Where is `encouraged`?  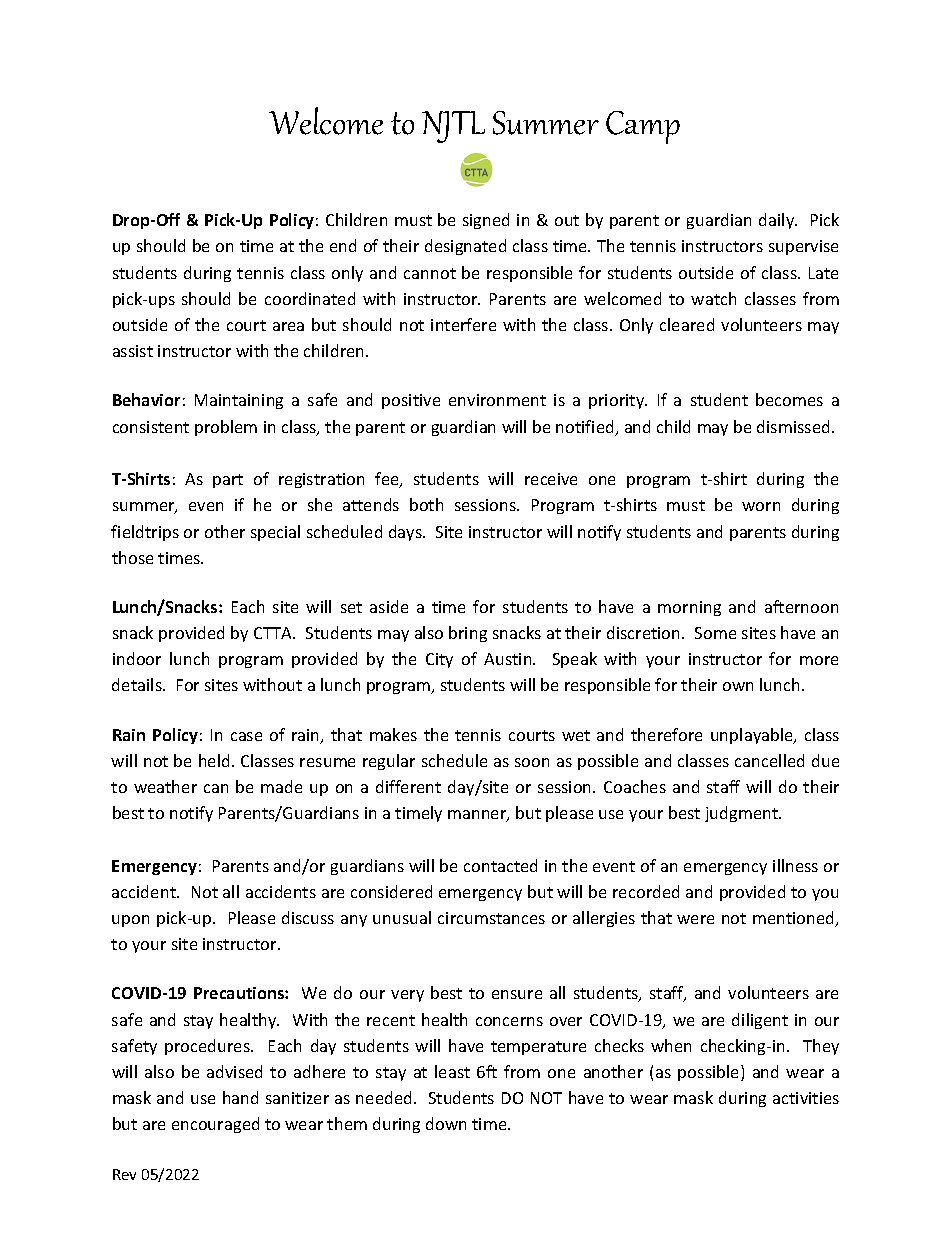 encouraged is located at coordinates (215, 1125).
